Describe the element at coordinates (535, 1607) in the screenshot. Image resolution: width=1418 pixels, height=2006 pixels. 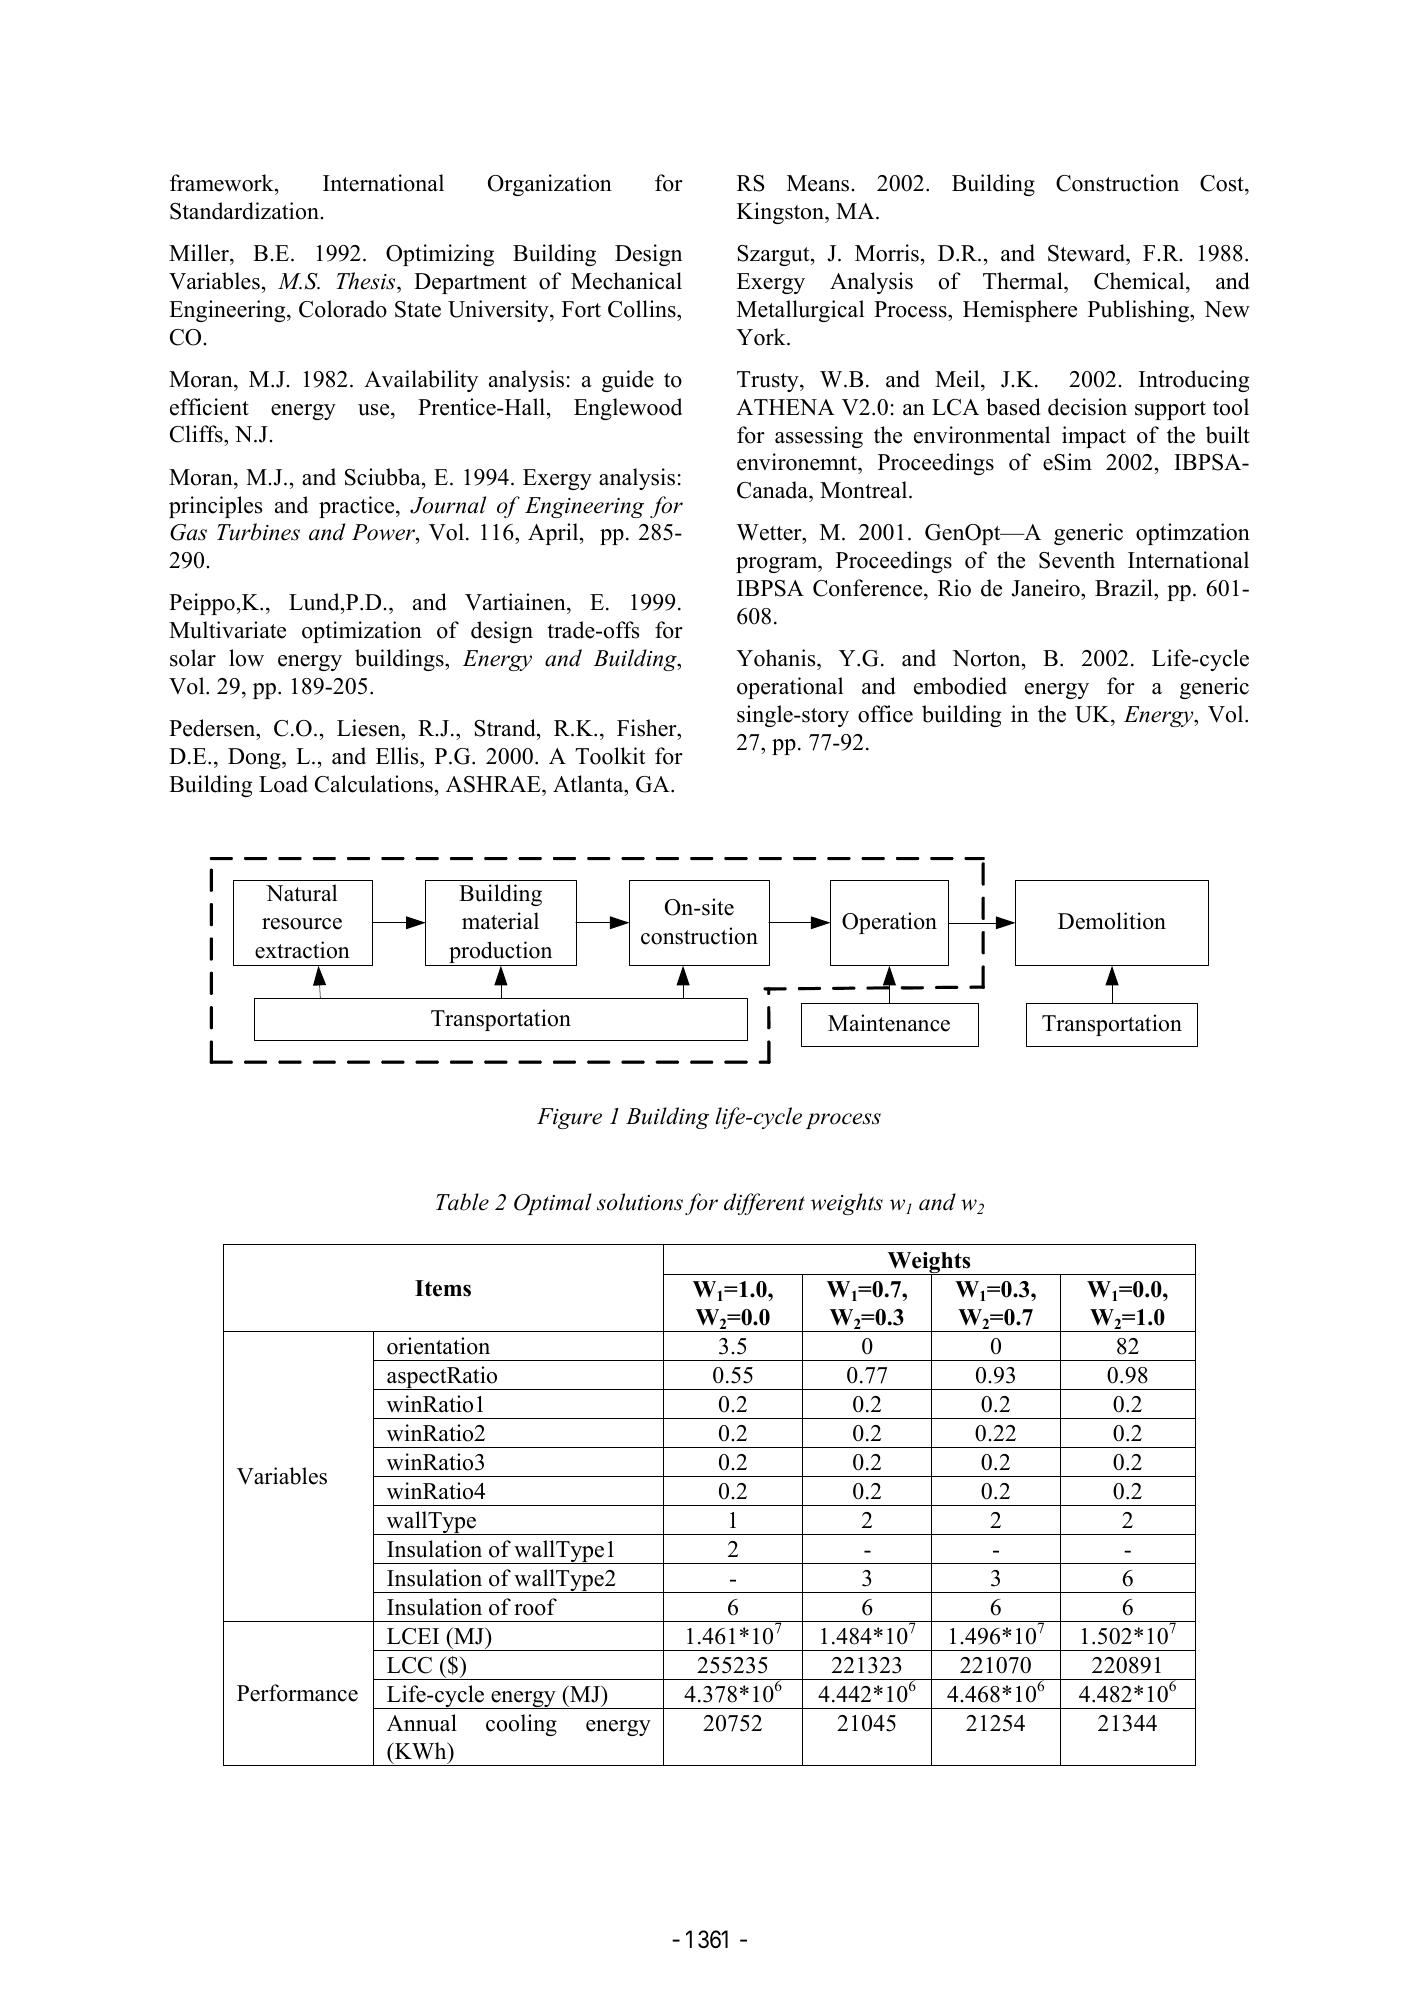
I see `roof` at that location.
